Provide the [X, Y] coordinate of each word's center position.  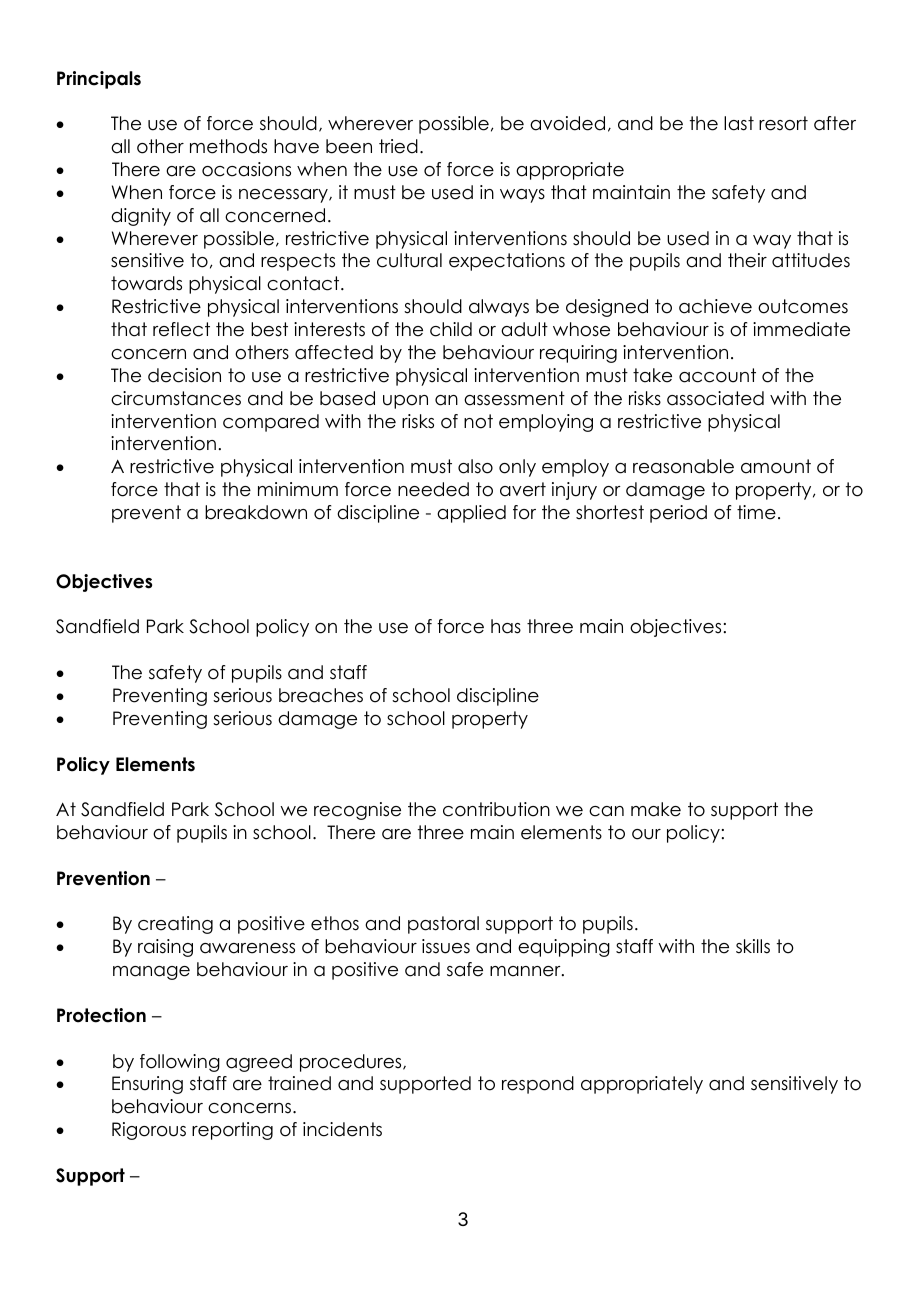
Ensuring [147, 1085]
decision [184, 375]
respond [538, 1085]
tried [398, 146]
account [717, 375]
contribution [496, 809]
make [656, 809]
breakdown [256, 512]
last [739, 123]
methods [228, 146]
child [451, 329]
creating [175, 925]
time [756, 512]
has [506, 626]
